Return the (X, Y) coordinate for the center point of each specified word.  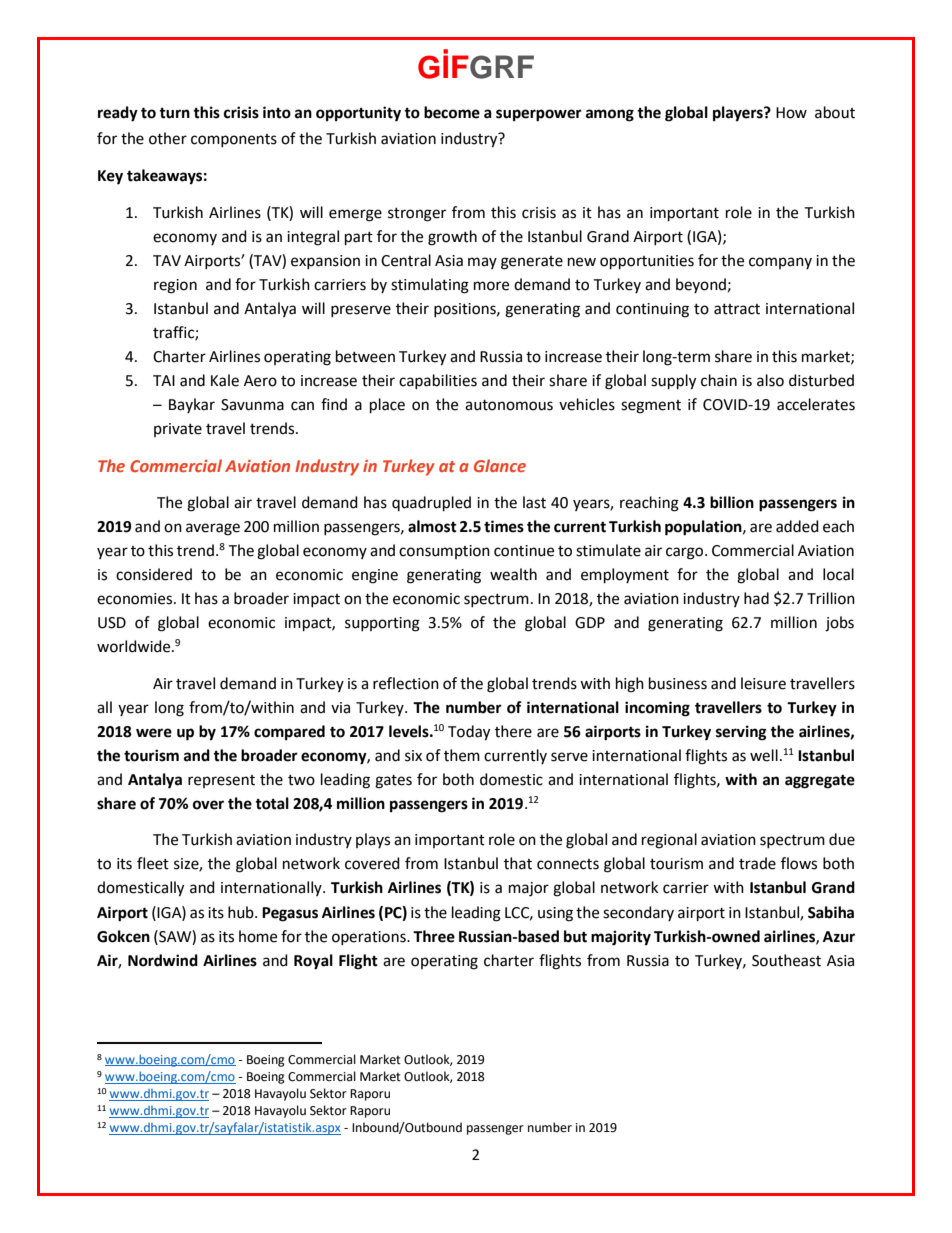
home (258, 936)
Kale (225, 380)
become (452, 112)
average (213, 529)
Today (469, 733)
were (154, 733)
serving (741, 733)
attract (737, 309)
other (168, 138)
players (739, 114)
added (797, 526)
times (504, 526)
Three (434, 936)
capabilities (438, 381)
